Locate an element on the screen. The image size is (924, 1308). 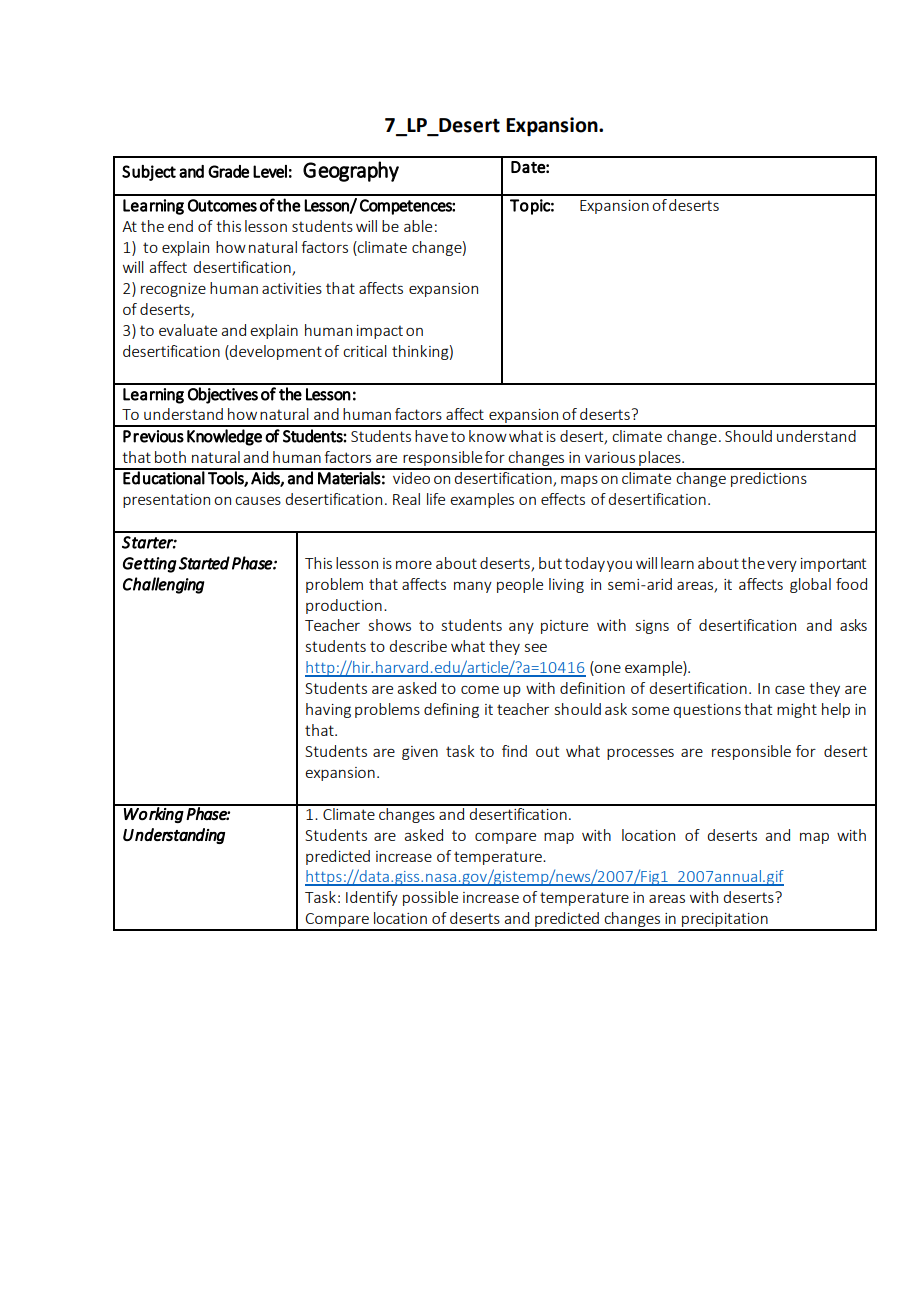
Previous is located at coordinates (153, 436).
